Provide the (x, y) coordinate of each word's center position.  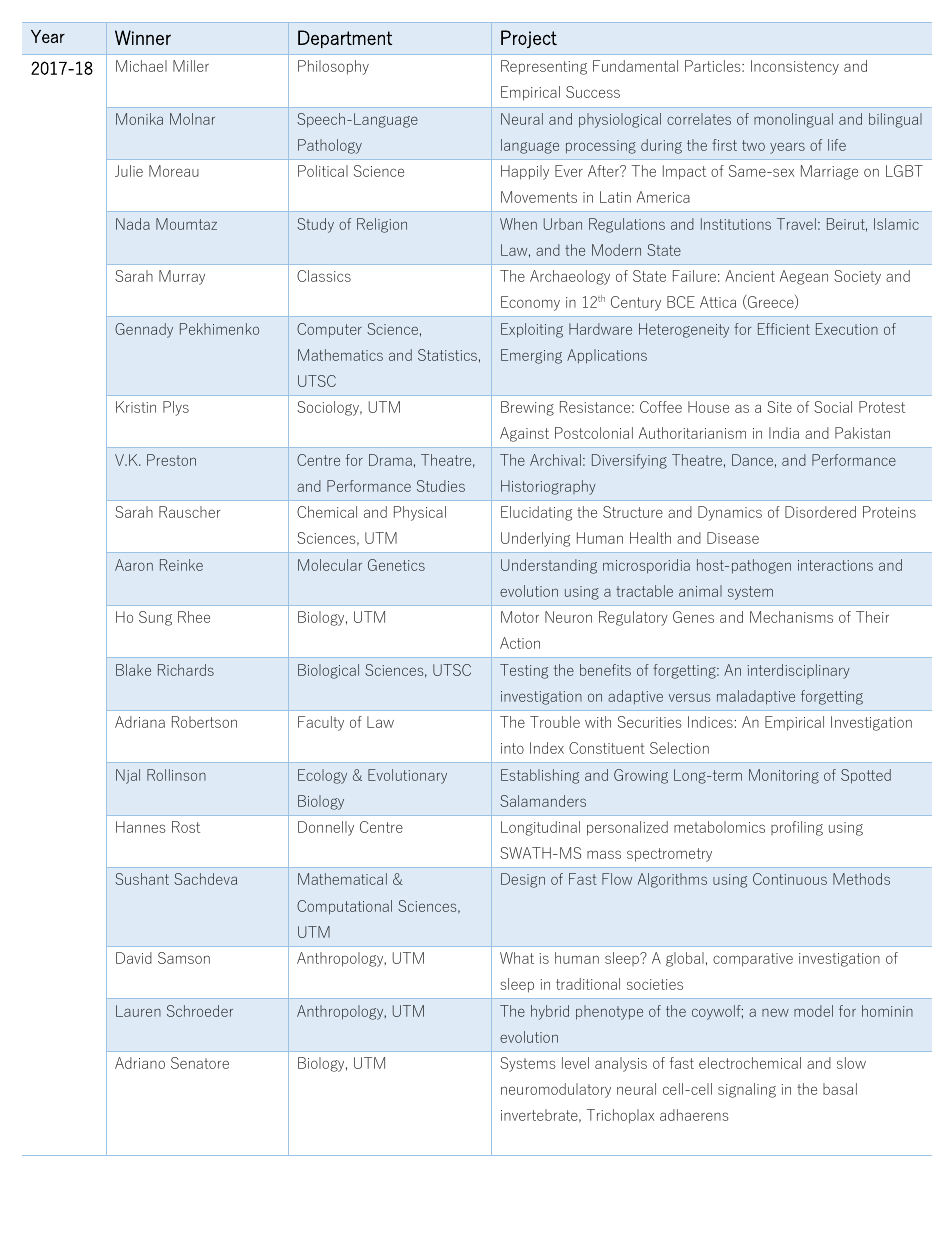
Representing (544, 67)
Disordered (820, 512)
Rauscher (189, 512)
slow (851, 1063)
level (575, 1063)
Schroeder (200, 1011)
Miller (191, 66)
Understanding (549, 566)
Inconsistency (795, 67)
